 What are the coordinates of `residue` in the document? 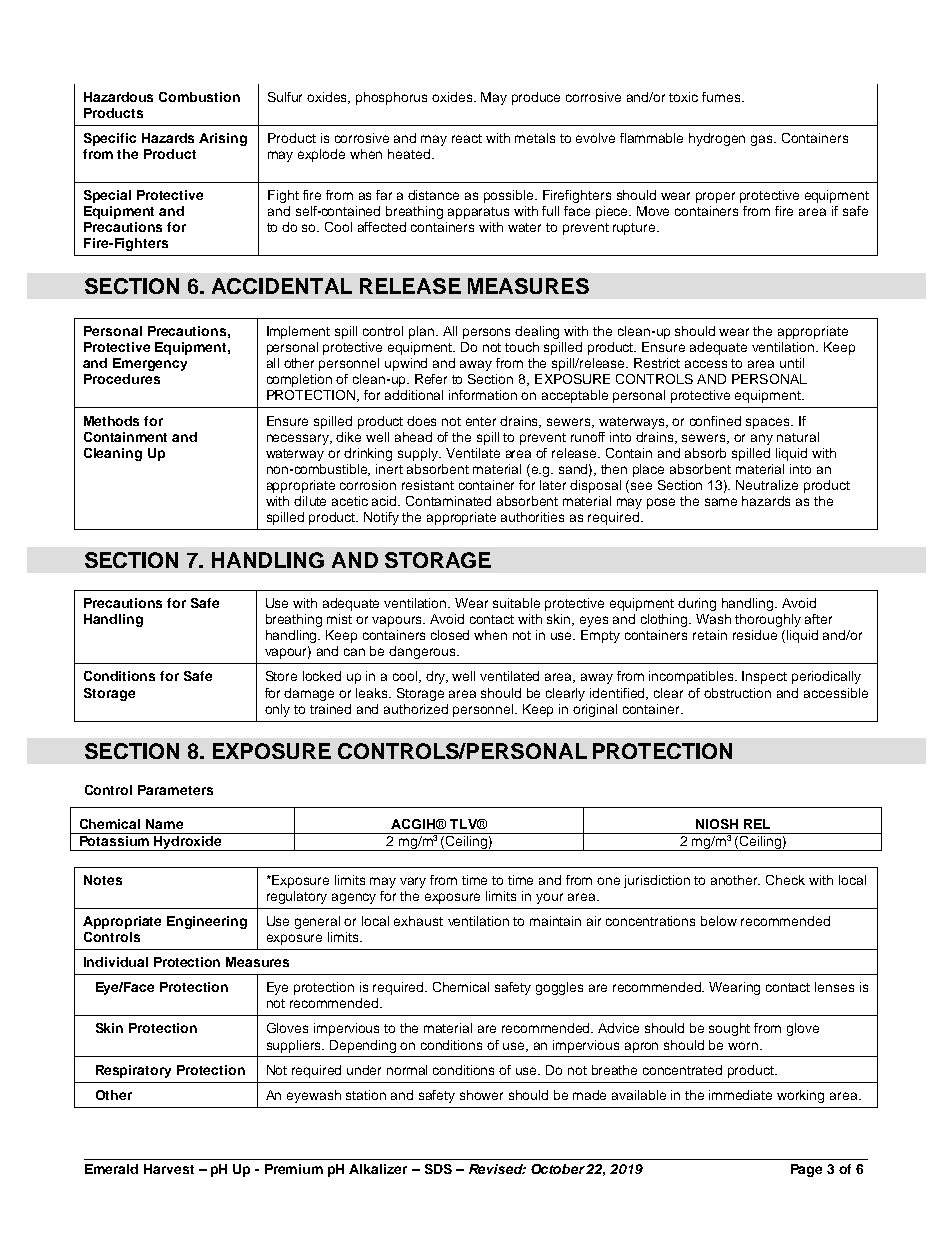 It's located at (755, 635).
